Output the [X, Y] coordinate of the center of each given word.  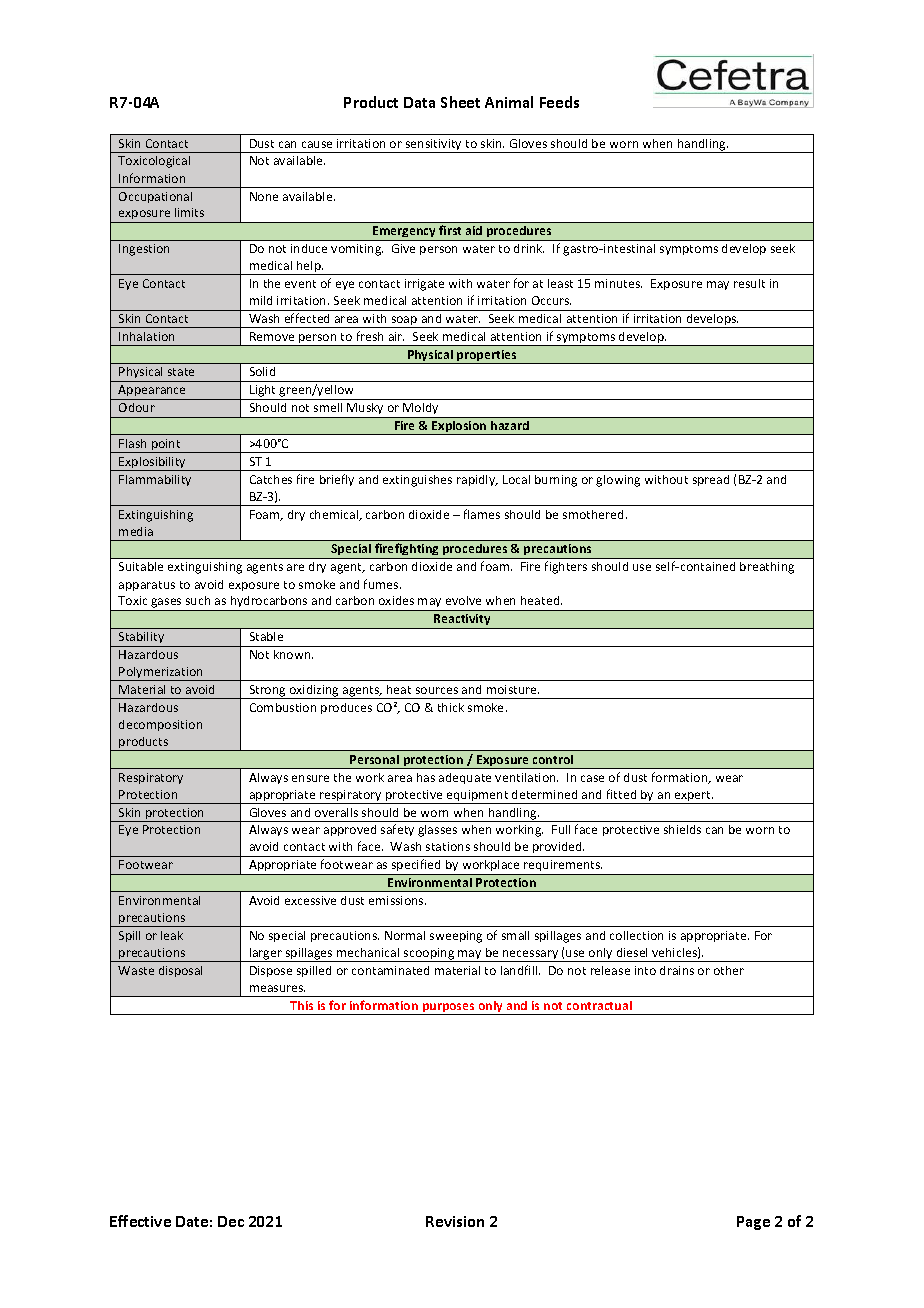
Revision [455, 1221]
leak [172, 935]
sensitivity [434, 146]
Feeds [559, 102]
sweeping [456, 937]
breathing [767, 568]
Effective [140, 1221]
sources [437, 690]
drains [677, 970]
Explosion [459, 428]
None [264, 196]
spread [711, 480]
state [181, 372]
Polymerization [161, 674]
